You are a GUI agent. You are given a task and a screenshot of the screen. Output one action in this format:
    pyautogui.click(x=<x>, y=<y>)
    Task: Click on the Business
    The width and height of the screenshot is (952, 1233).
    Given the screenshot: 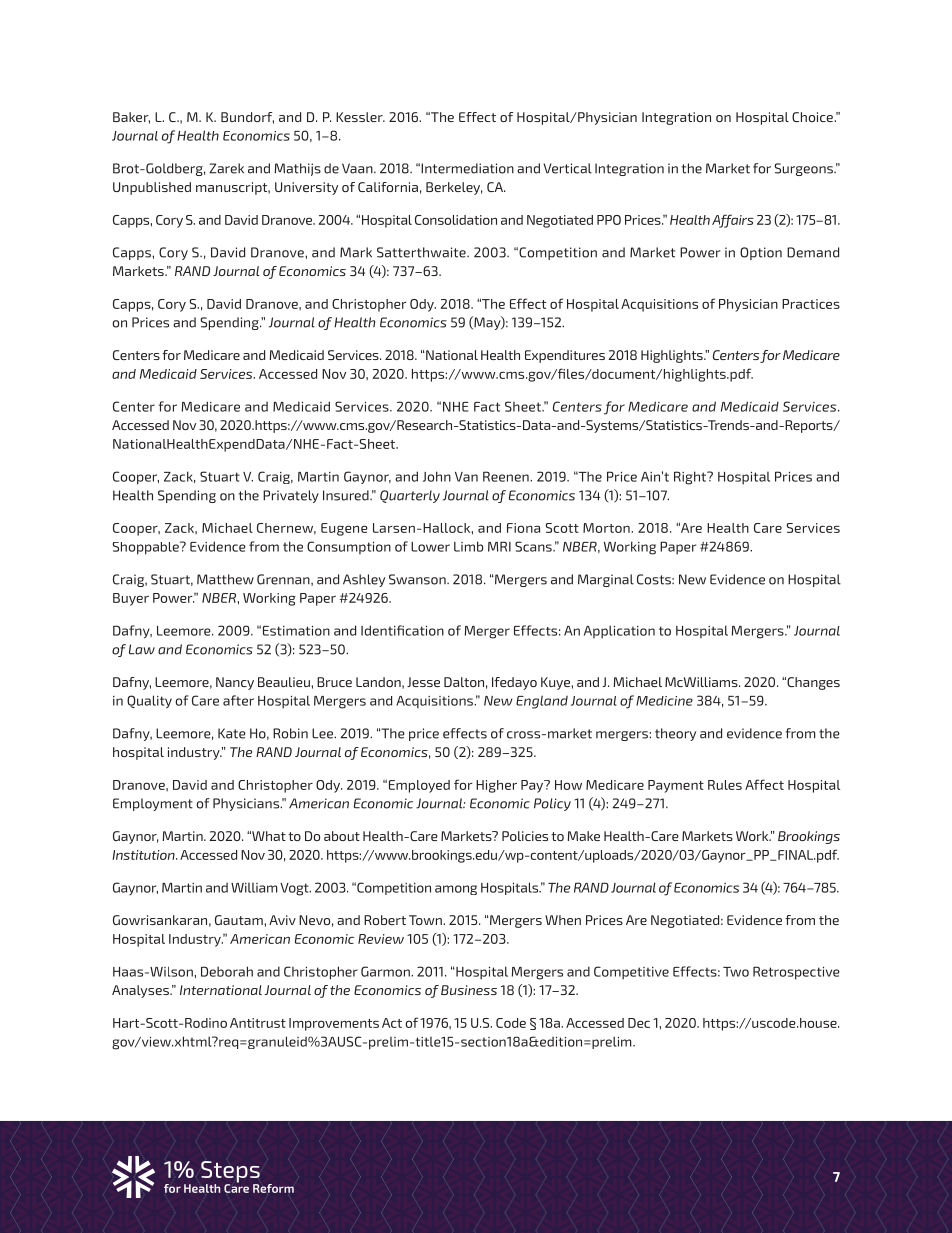 What is the action you would take?
    pyautogui.click(x=469, y=990)
